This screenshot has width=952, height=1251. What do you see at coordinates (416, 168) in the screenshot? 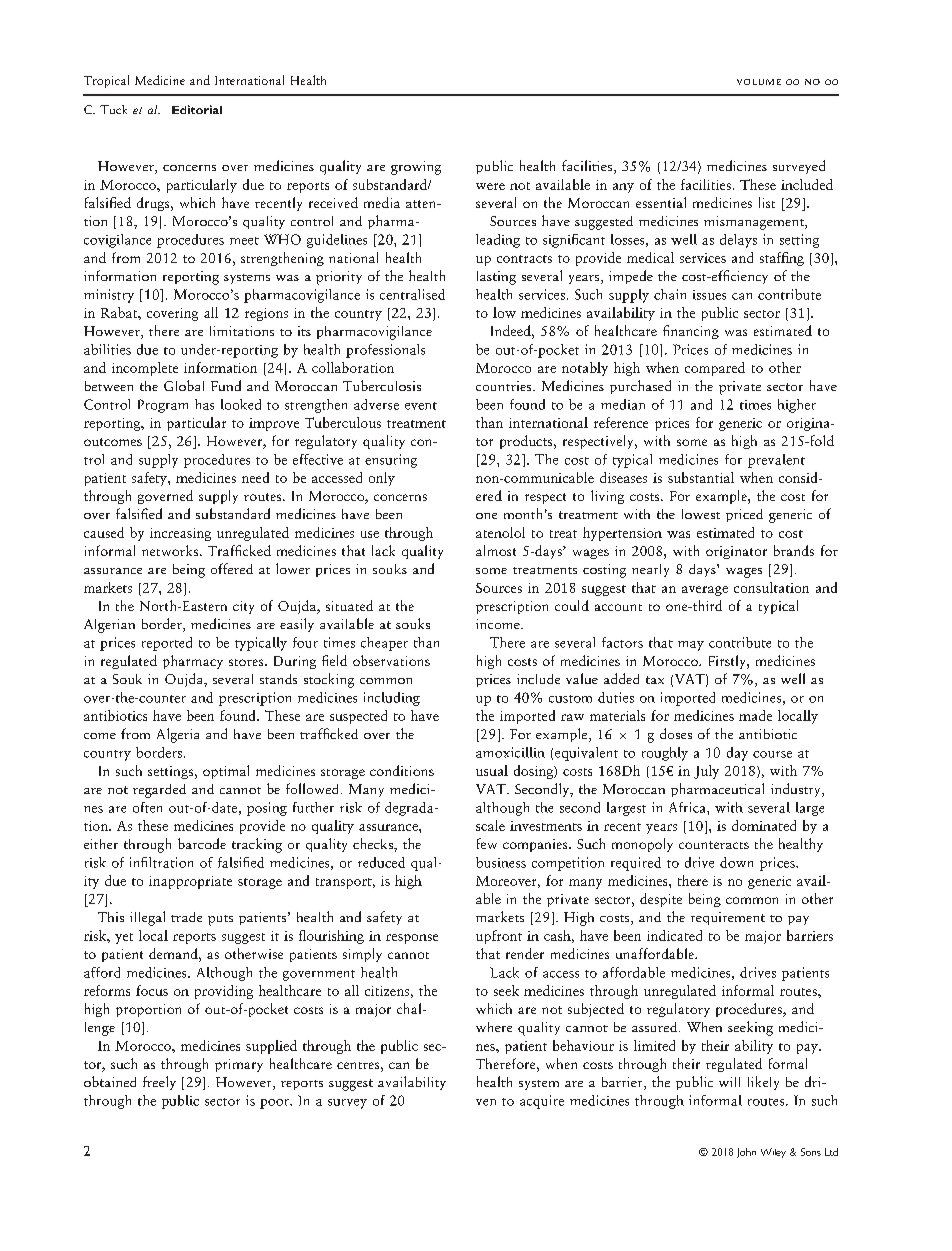
I see `growing` at bounding box center [416, 168].
